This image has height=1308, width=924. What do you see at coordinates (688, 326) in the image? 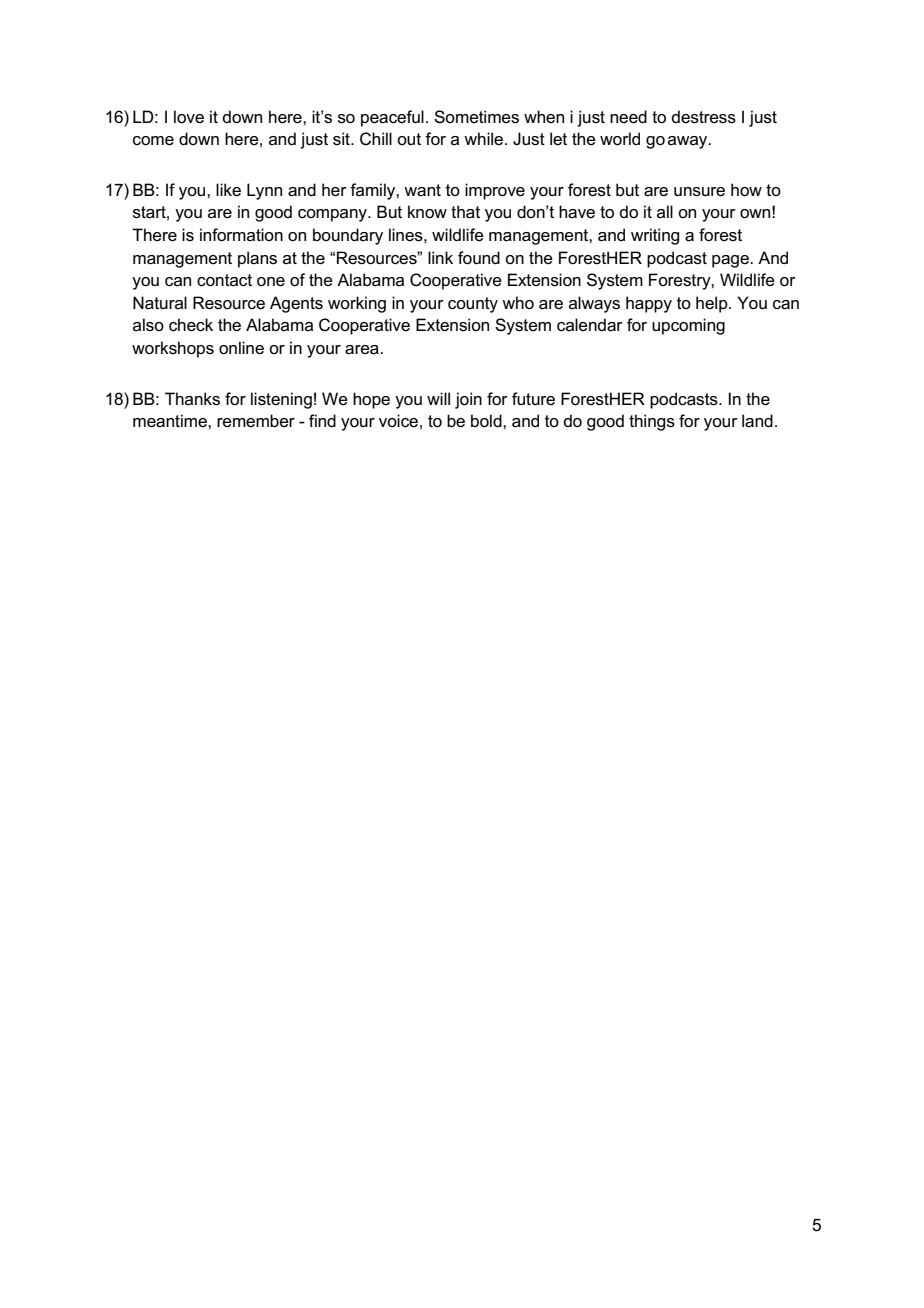
I see `upcoming` at bounding box center [688, 326].
